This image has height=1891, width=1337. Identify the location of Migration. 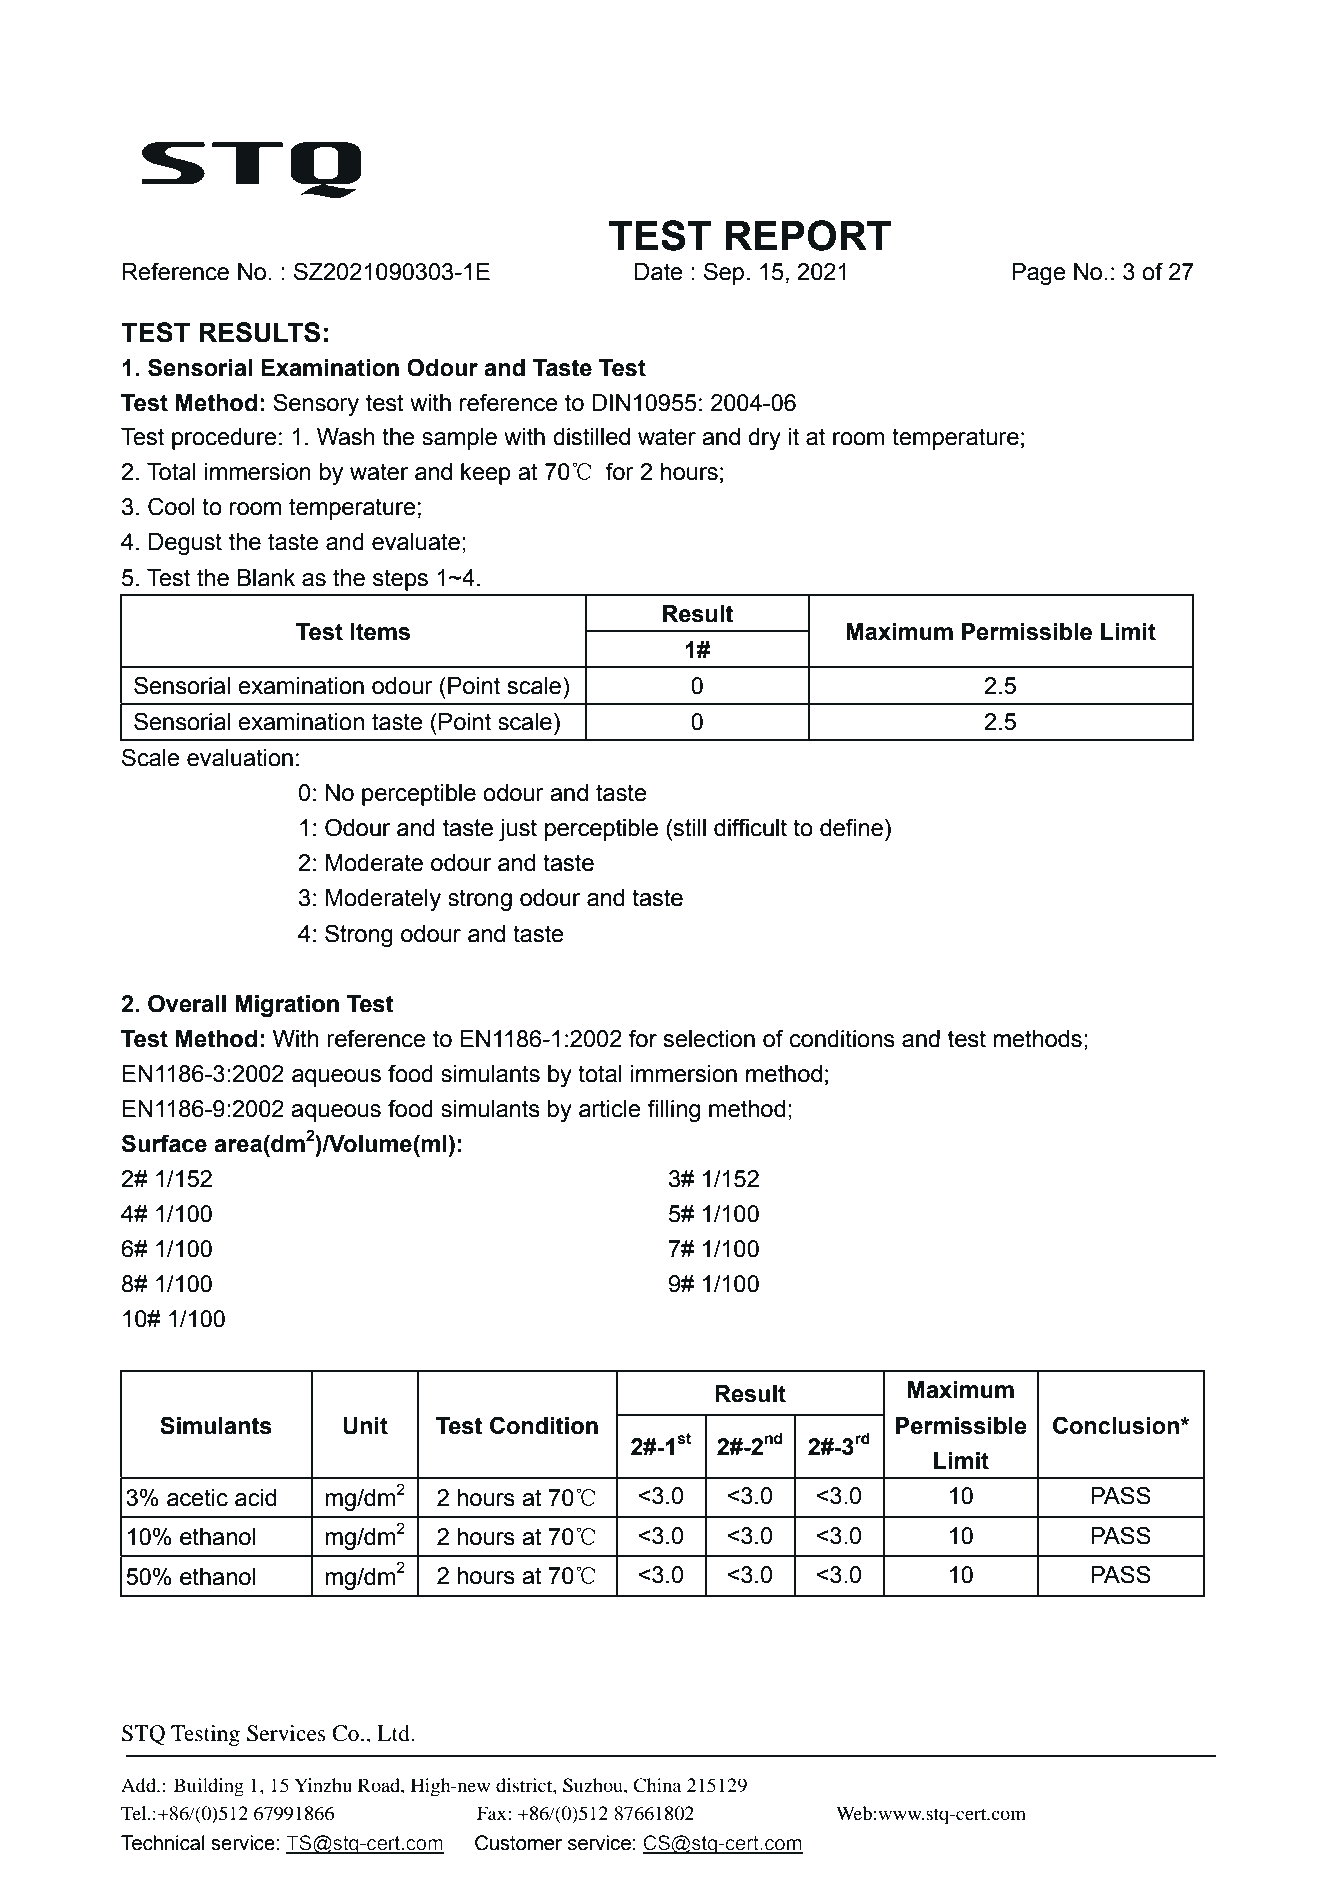
(287, 1006).
